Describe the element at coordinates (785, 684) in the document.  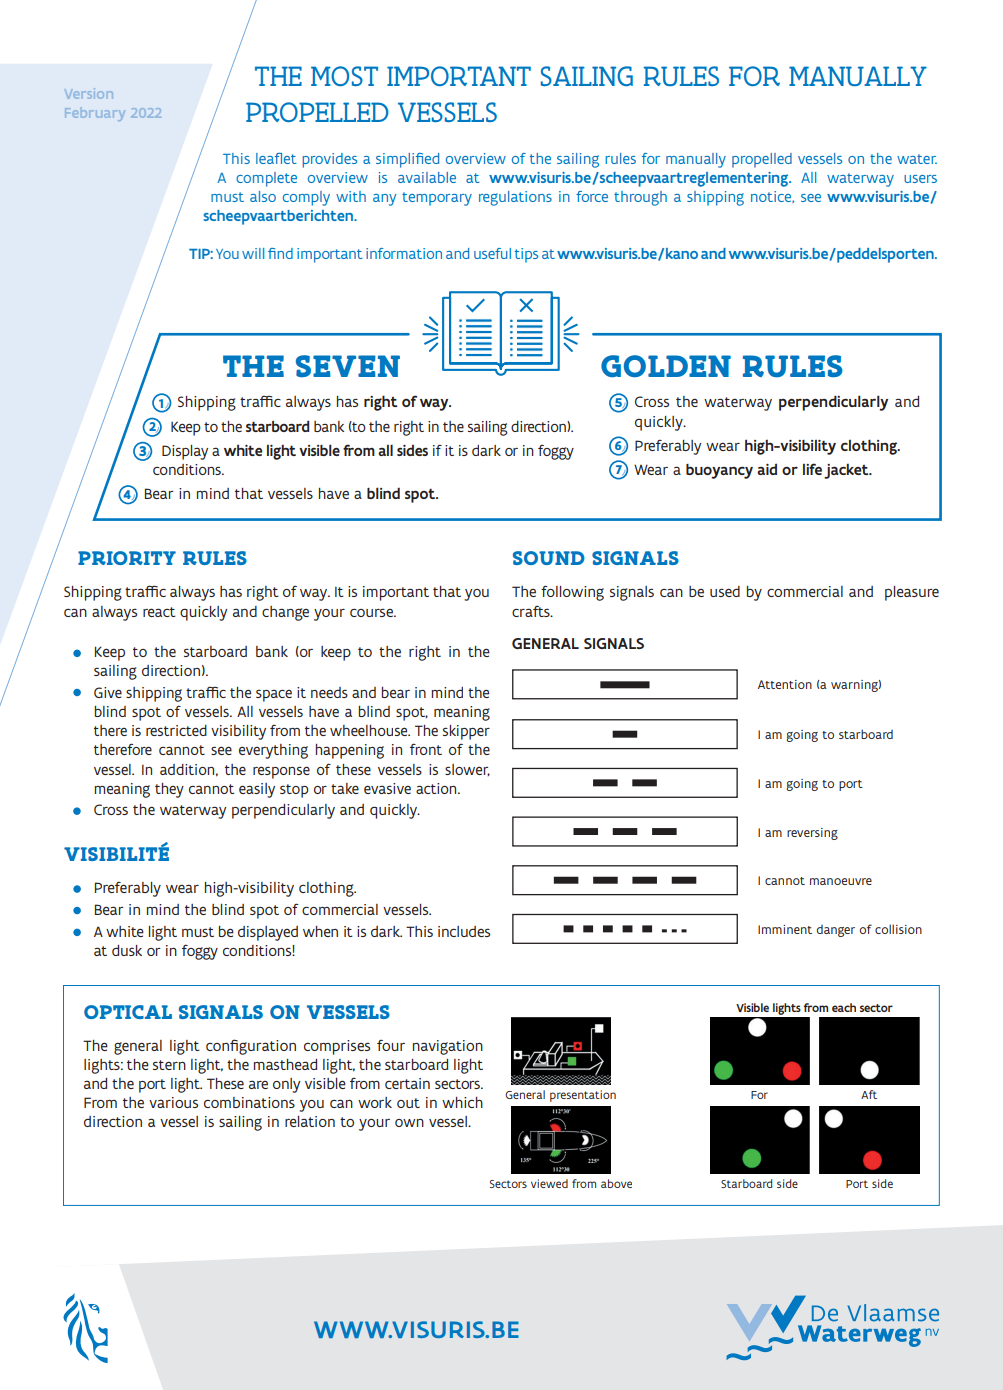
I see `Attention` at that location.
